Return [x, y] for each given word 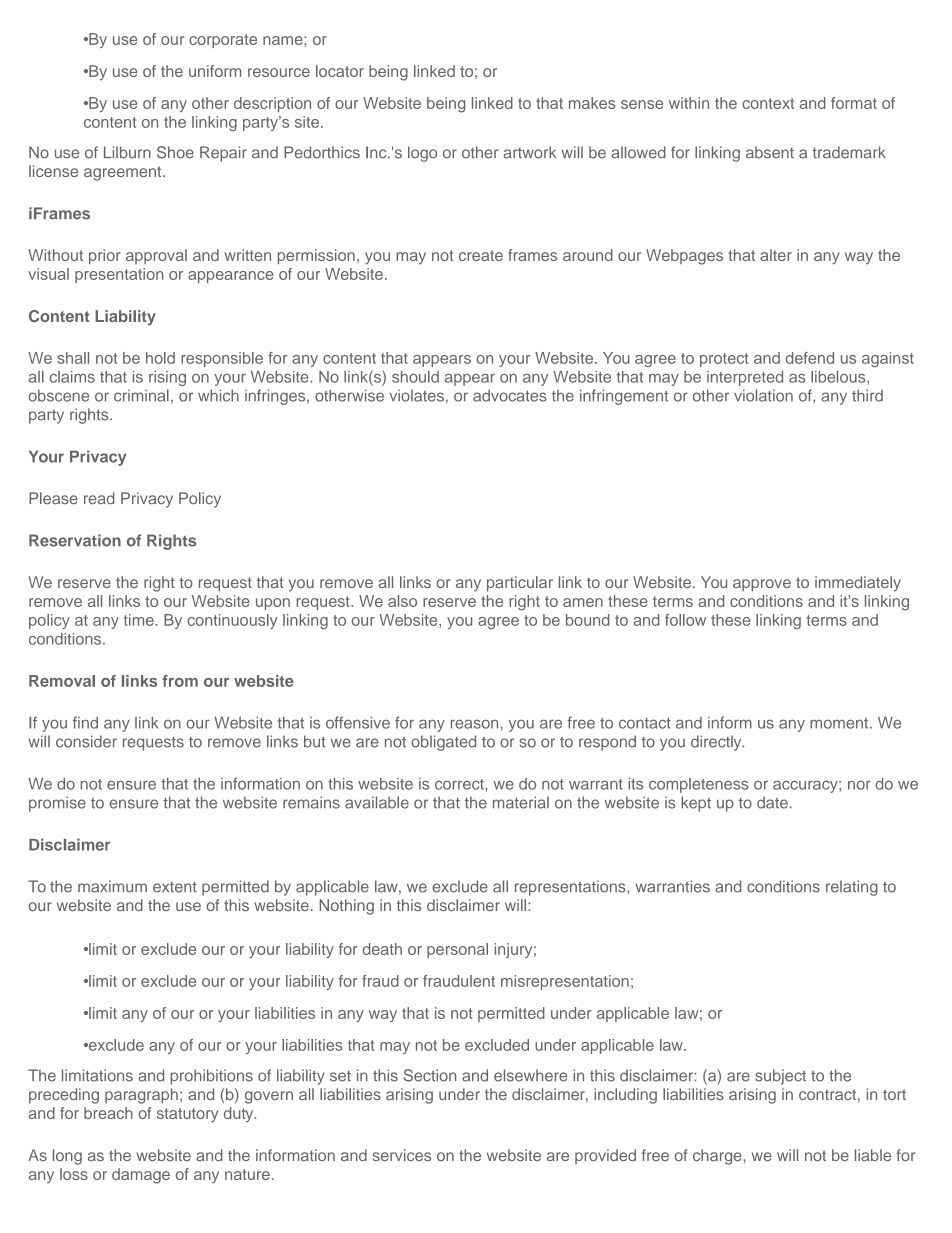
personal [457, 950]
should [415, 377]
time [139, 620]
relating [852, 888]
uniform [215, 71]
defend [810, 358]
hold [160, 358]
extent [175, 887]
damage [141, 1176]
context [768, 103]
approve [762, 585]
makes [592, 103]
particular [520, 584]
